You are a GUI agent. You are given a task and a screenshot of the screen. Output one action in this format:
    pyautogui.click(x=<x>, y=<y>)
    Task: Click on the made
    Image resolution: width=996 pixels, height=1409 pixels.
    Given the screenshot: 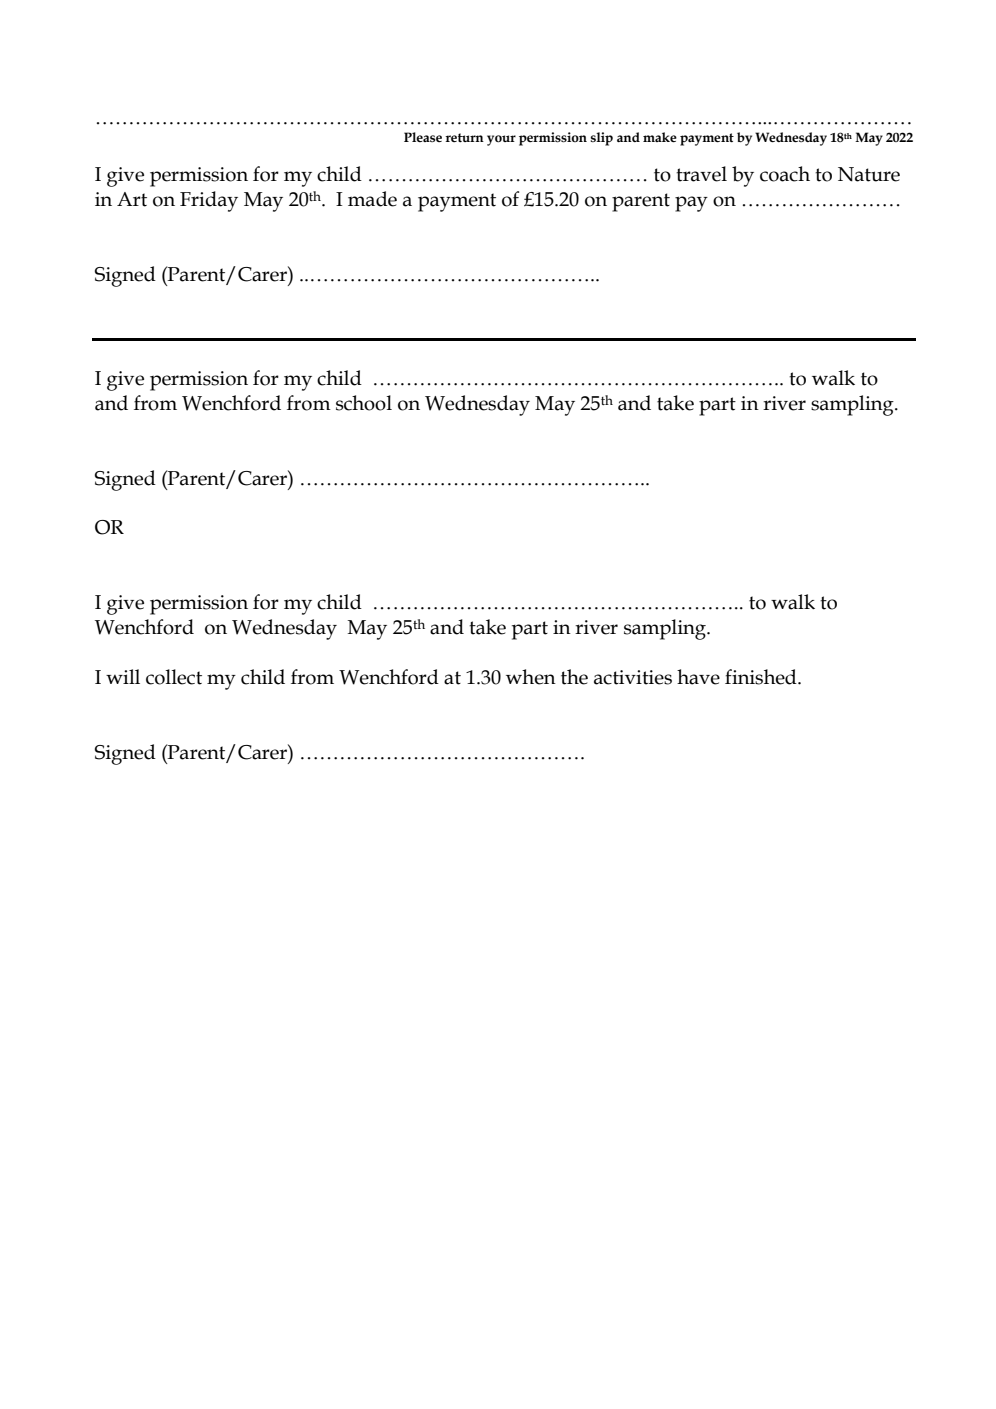 What is the action you would take?
    pyautogui.click(x=372, y=199)
